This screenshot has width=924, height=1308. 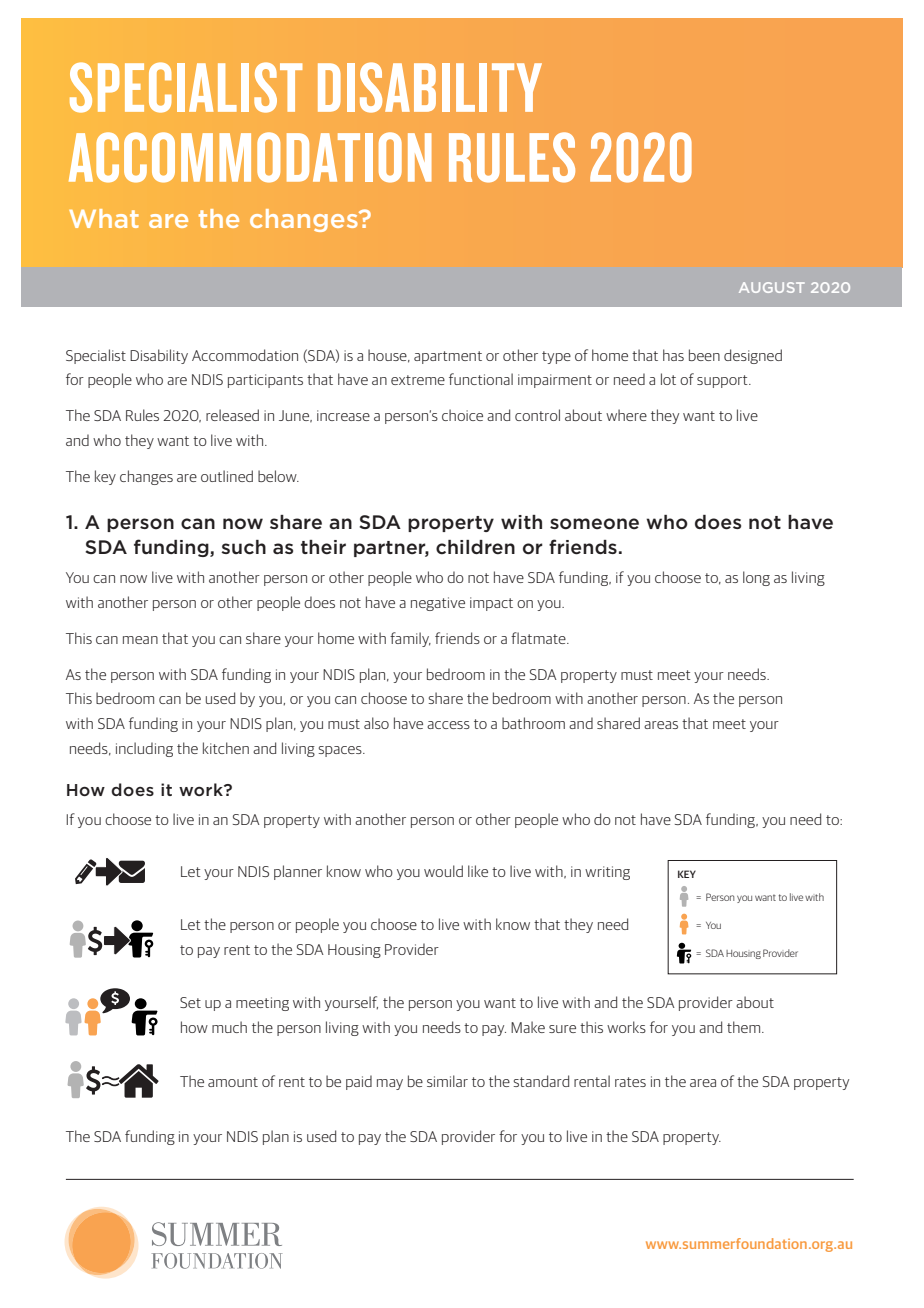 What do you see at coordinates (140, 640) in the screenshot?
I see `mean` at bounding box center [140, 640].
